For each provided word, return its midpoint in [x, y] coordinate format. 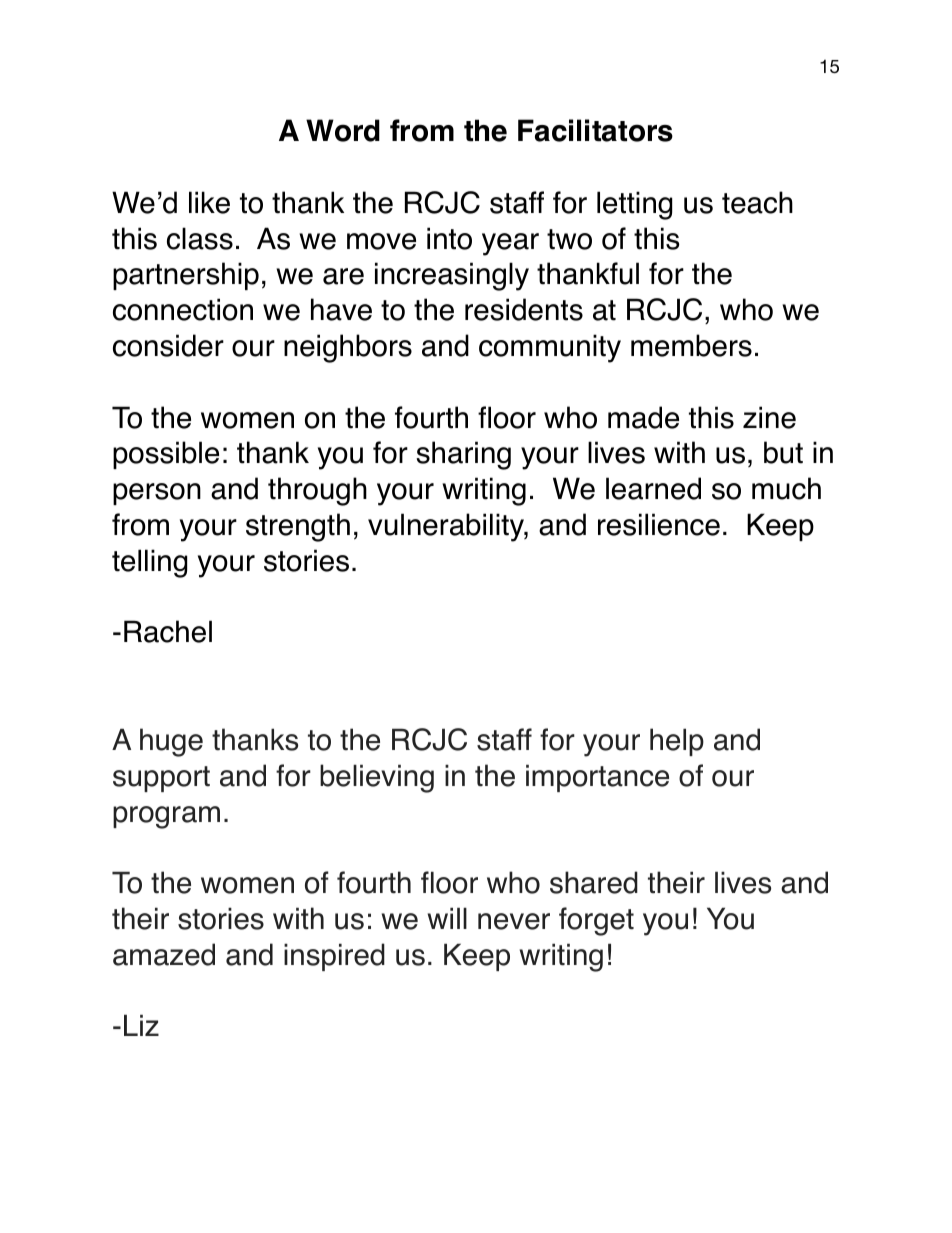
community [550, 348]
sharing [463, 455]
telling [149, 563]
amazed [164, 954]
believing [377, 778]
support [161, 779]
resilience [659, 524]
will [447, 918]
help [677, 742]
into [449, 238]
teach [757, 202]
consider [168, 345]
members [691, 345]
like [209, 202]
